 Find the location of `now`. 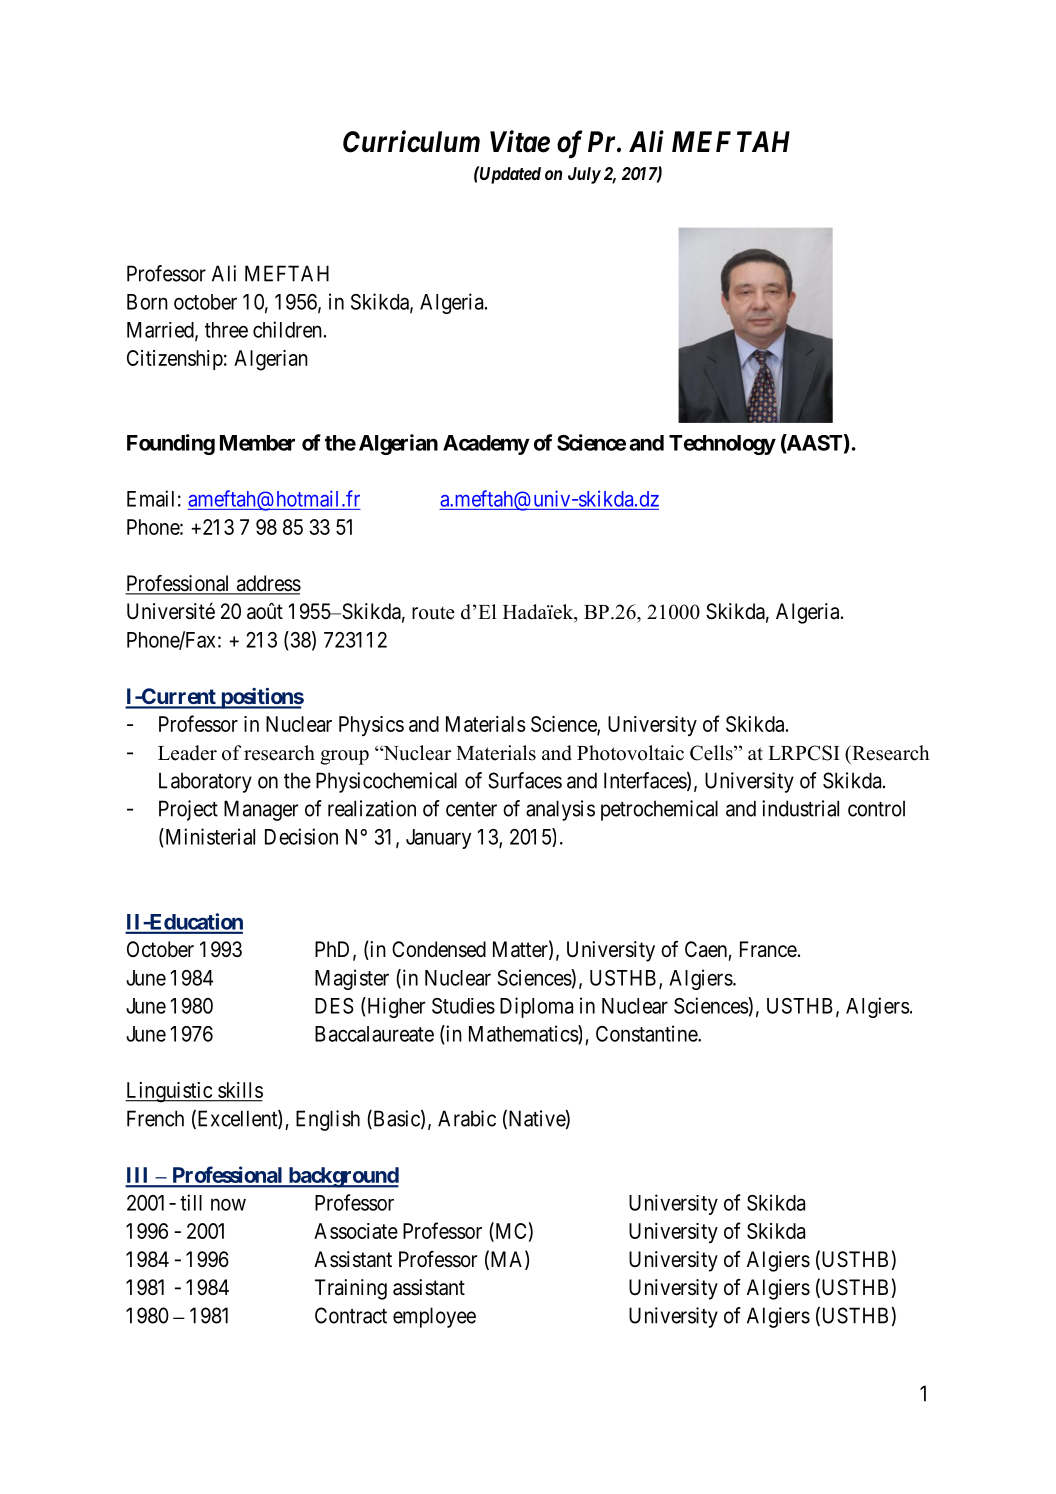

now is located at coordinates (228, 1204).
